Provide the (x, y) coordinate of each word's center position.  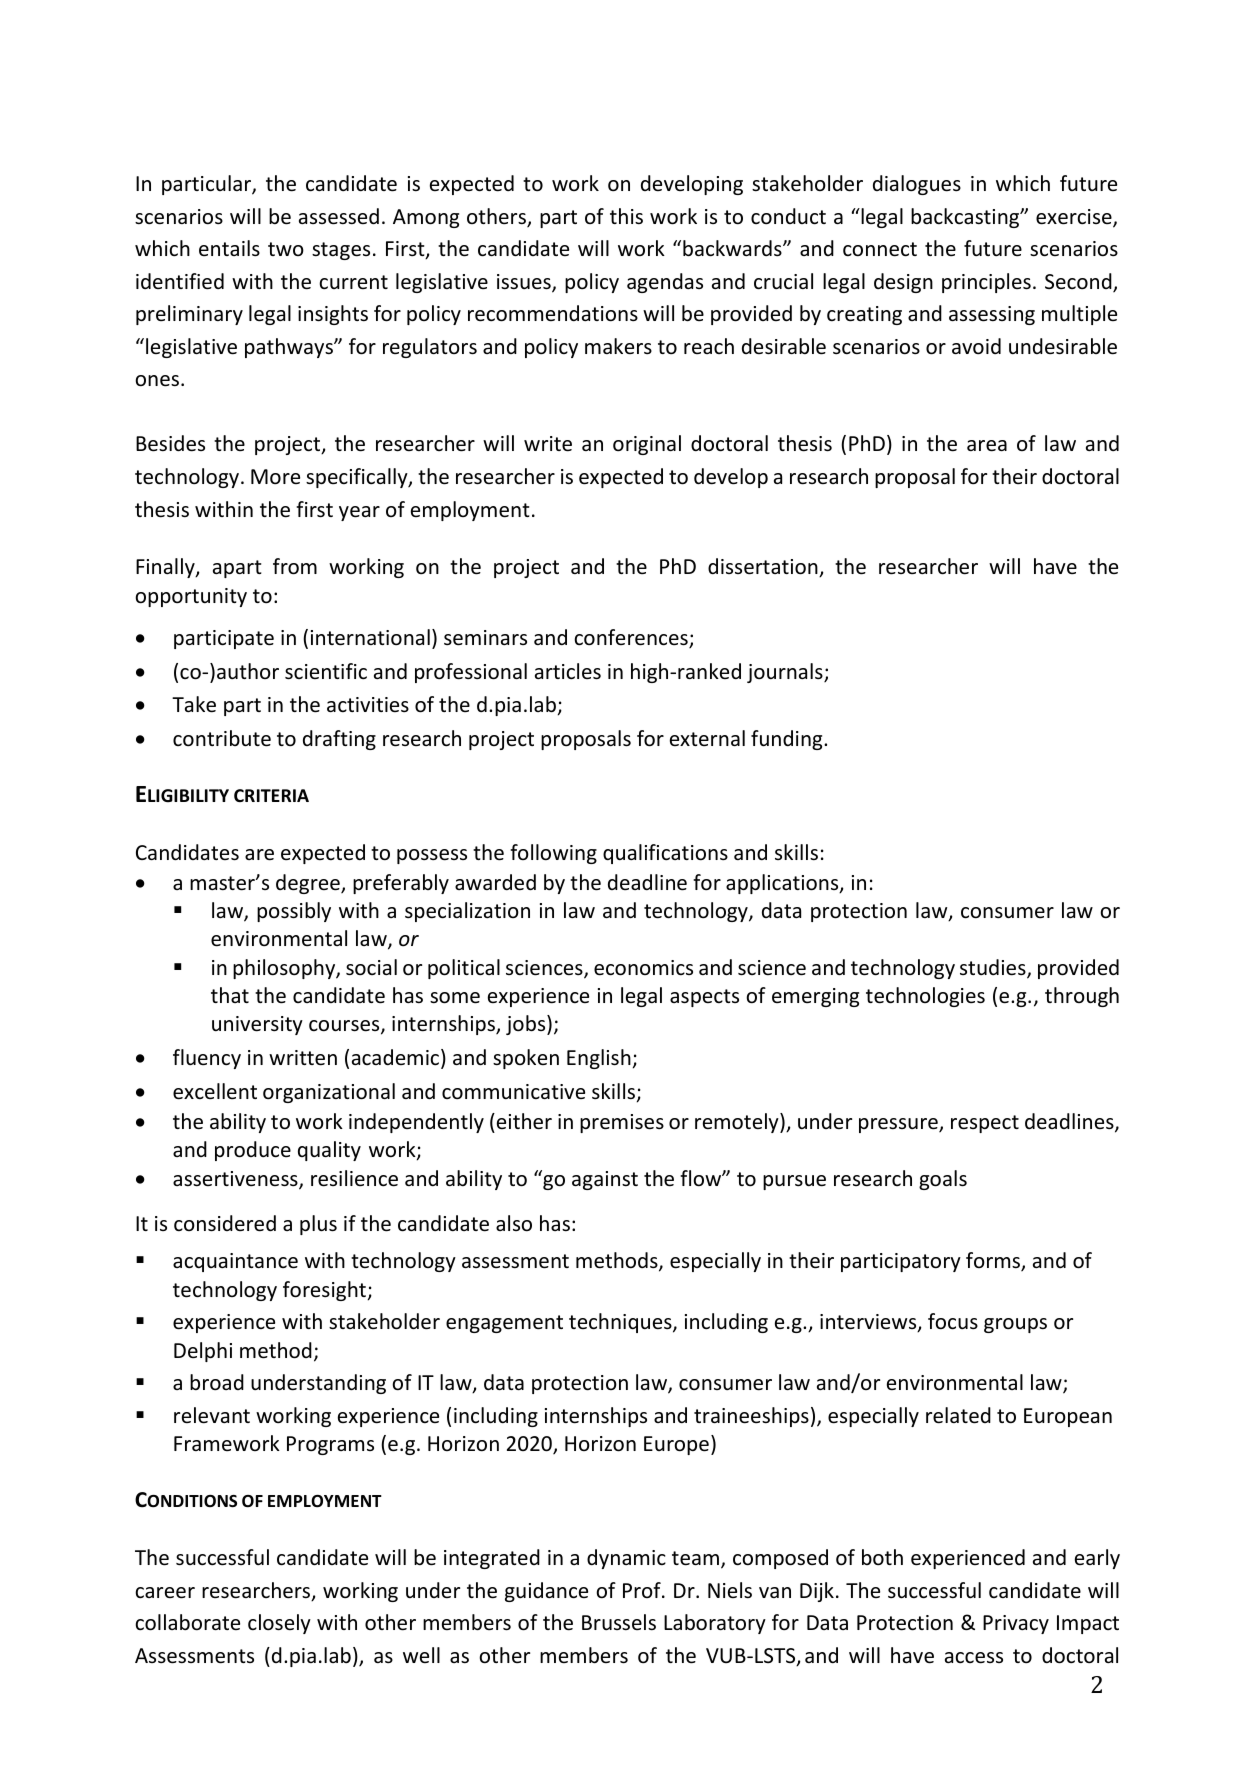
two (286, 249)
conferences (632, 638)
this (626, 216)
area (987, 446)
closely (279, 1624)
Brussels (619, 1622)
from (295, 566)
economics (643, 968)
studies (994, 968)
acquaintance (235, 1262)
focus (953, 1321)
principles (986, 283)
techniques (621, 1323)
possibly (294, 912)
